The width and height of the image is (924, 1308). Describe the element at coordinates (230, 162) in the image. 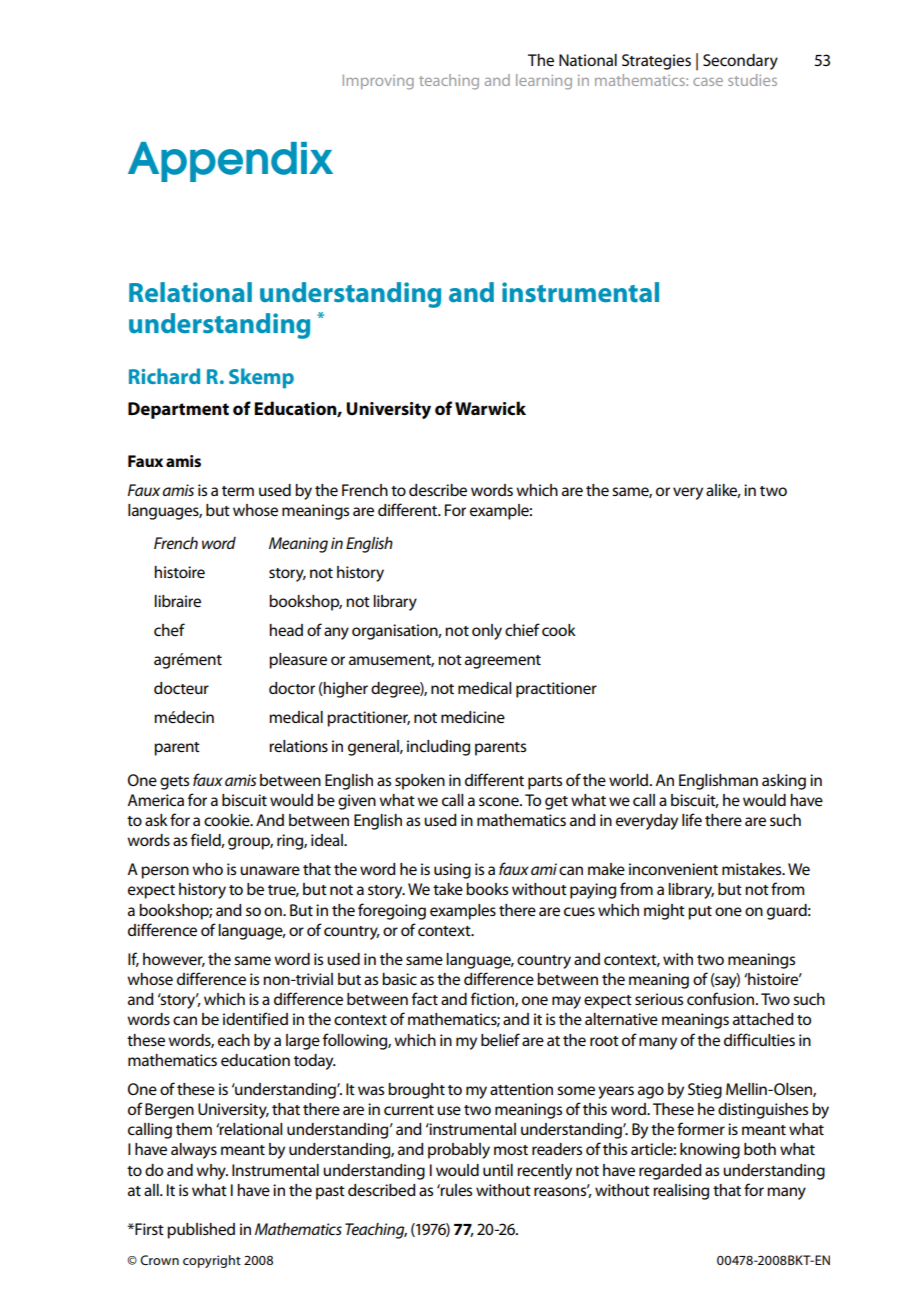

I see `Appendix` at that location.
